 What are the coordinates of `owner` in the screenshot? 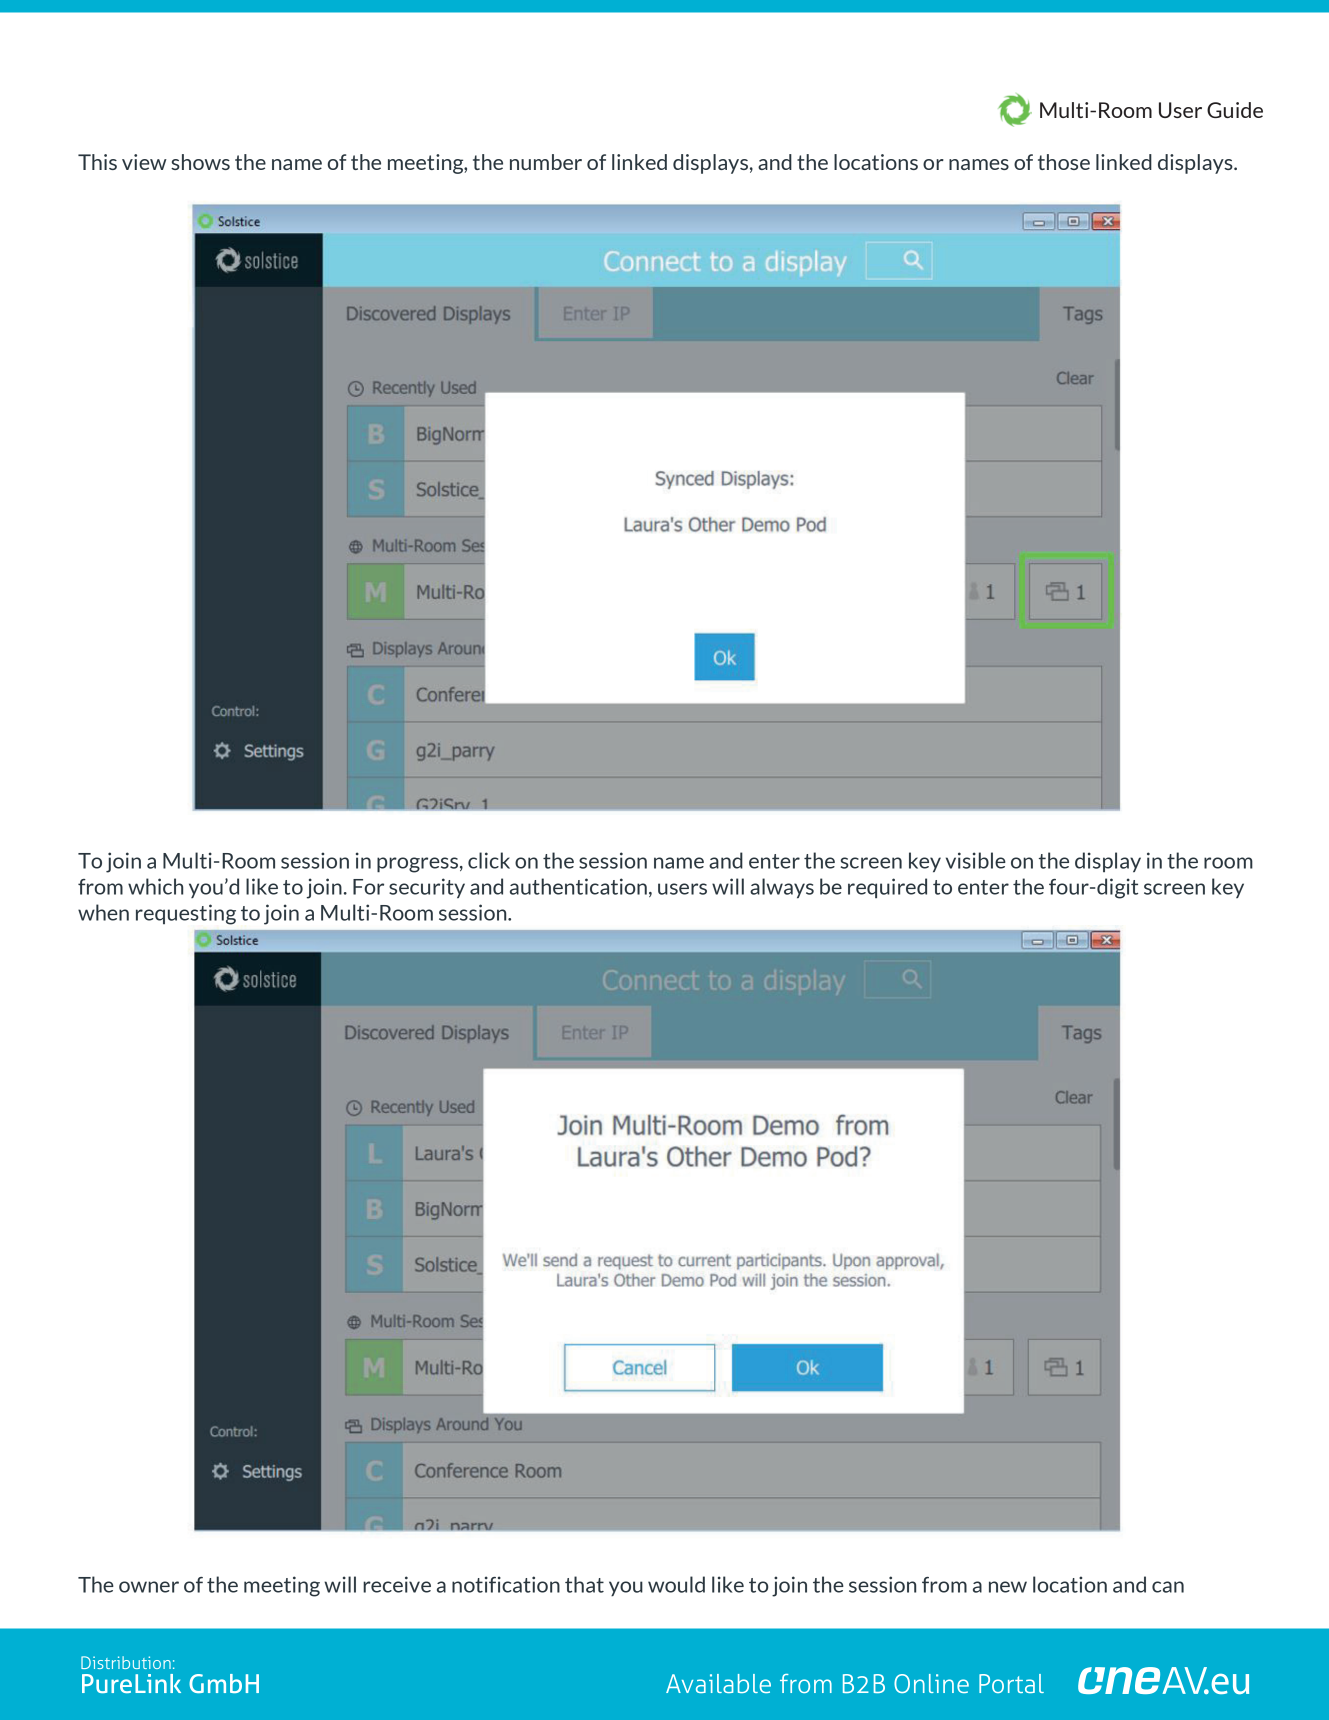 It's located at (149, 1587).
